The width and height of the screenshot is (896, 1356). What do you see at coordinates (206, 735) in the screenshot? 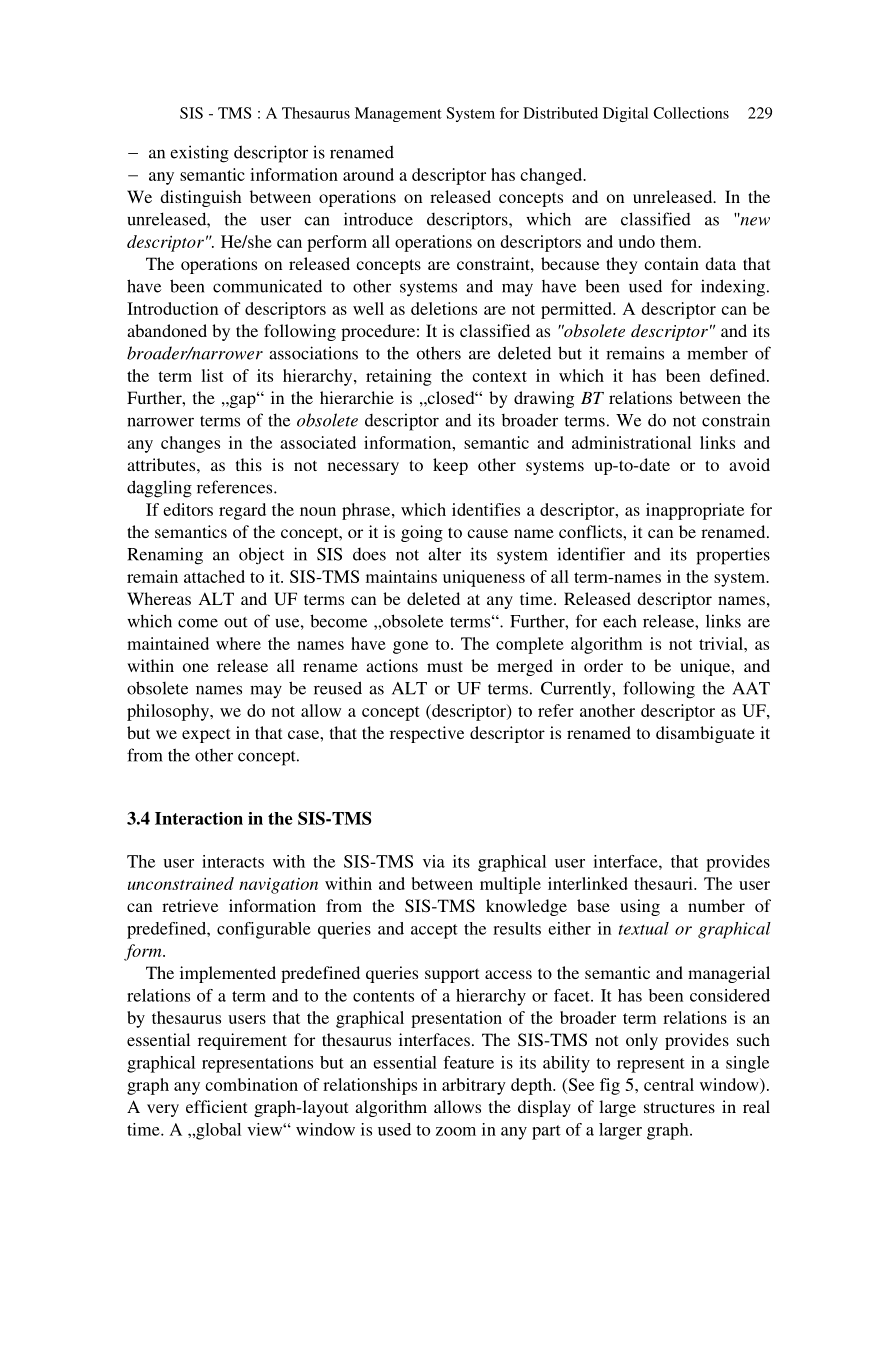
I see `expect` at bounding box center [206, 735].
